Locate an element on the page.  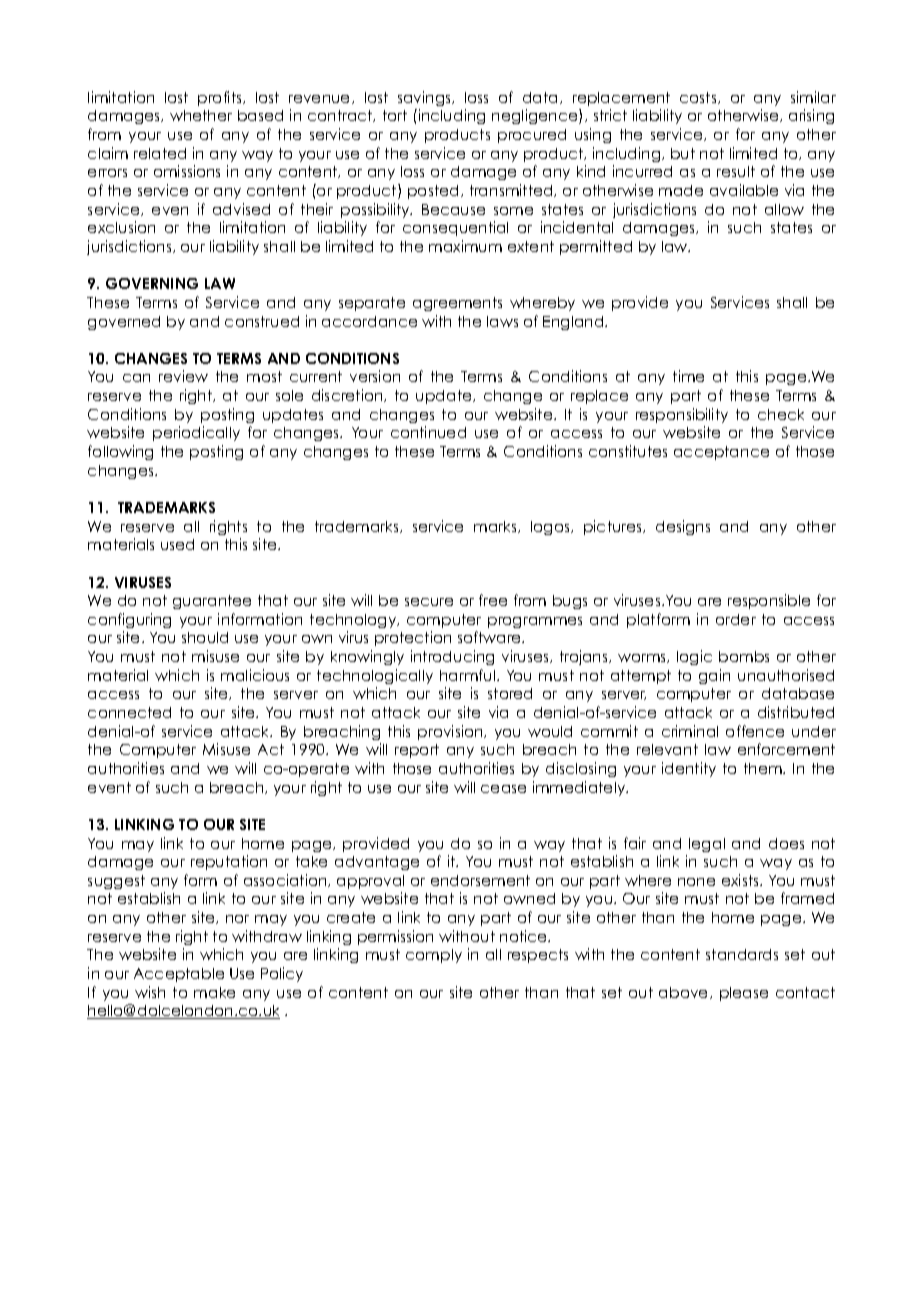
harmful is located at coordinates (469, 675).
